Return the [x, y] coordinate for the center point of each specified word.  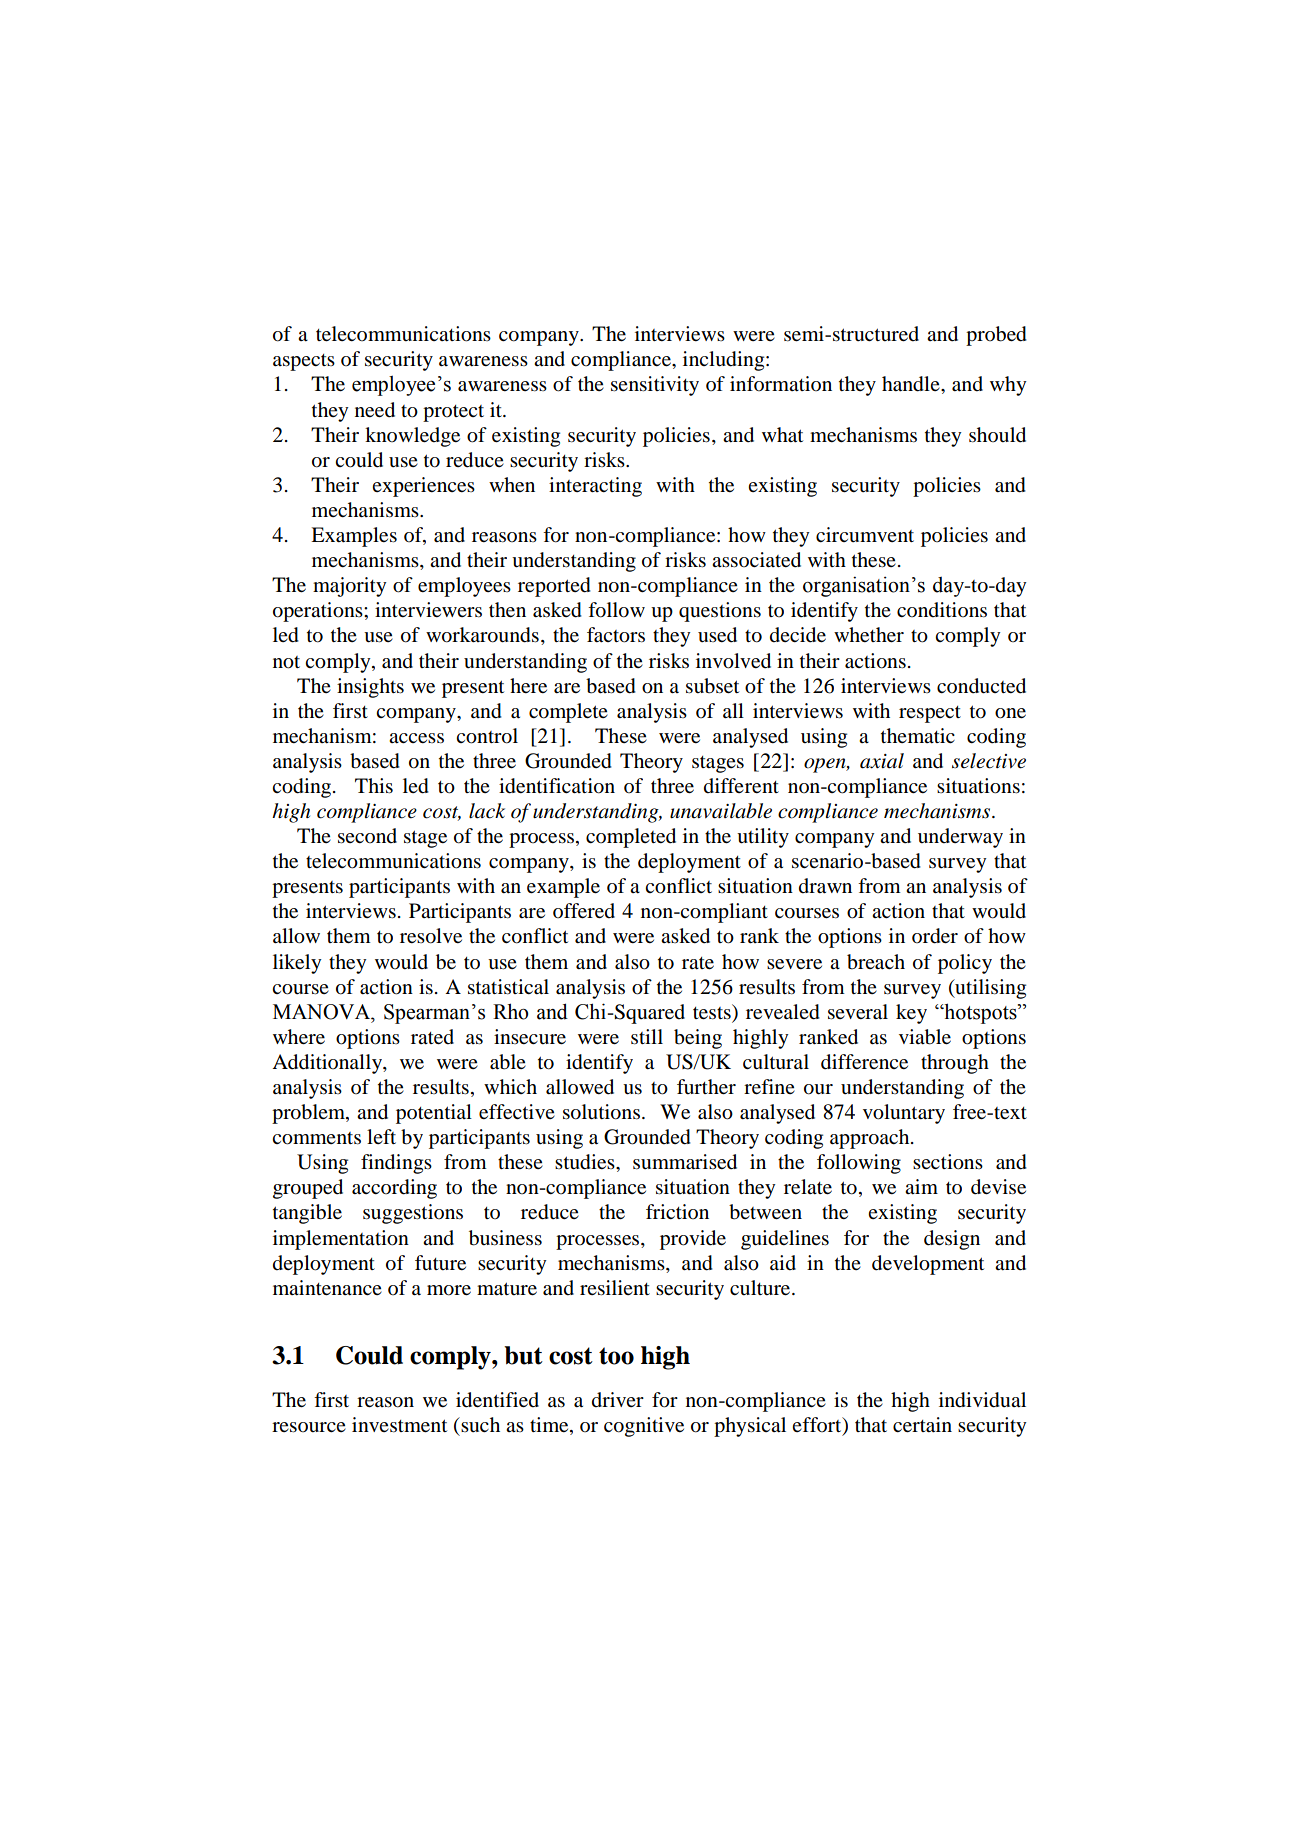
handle [912, 384]
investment [399, 1425]
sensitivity [655, 386]
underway [960, 838]
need [375, 410]
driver [618, 1400]
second [367, 836]
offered [584, 911]
